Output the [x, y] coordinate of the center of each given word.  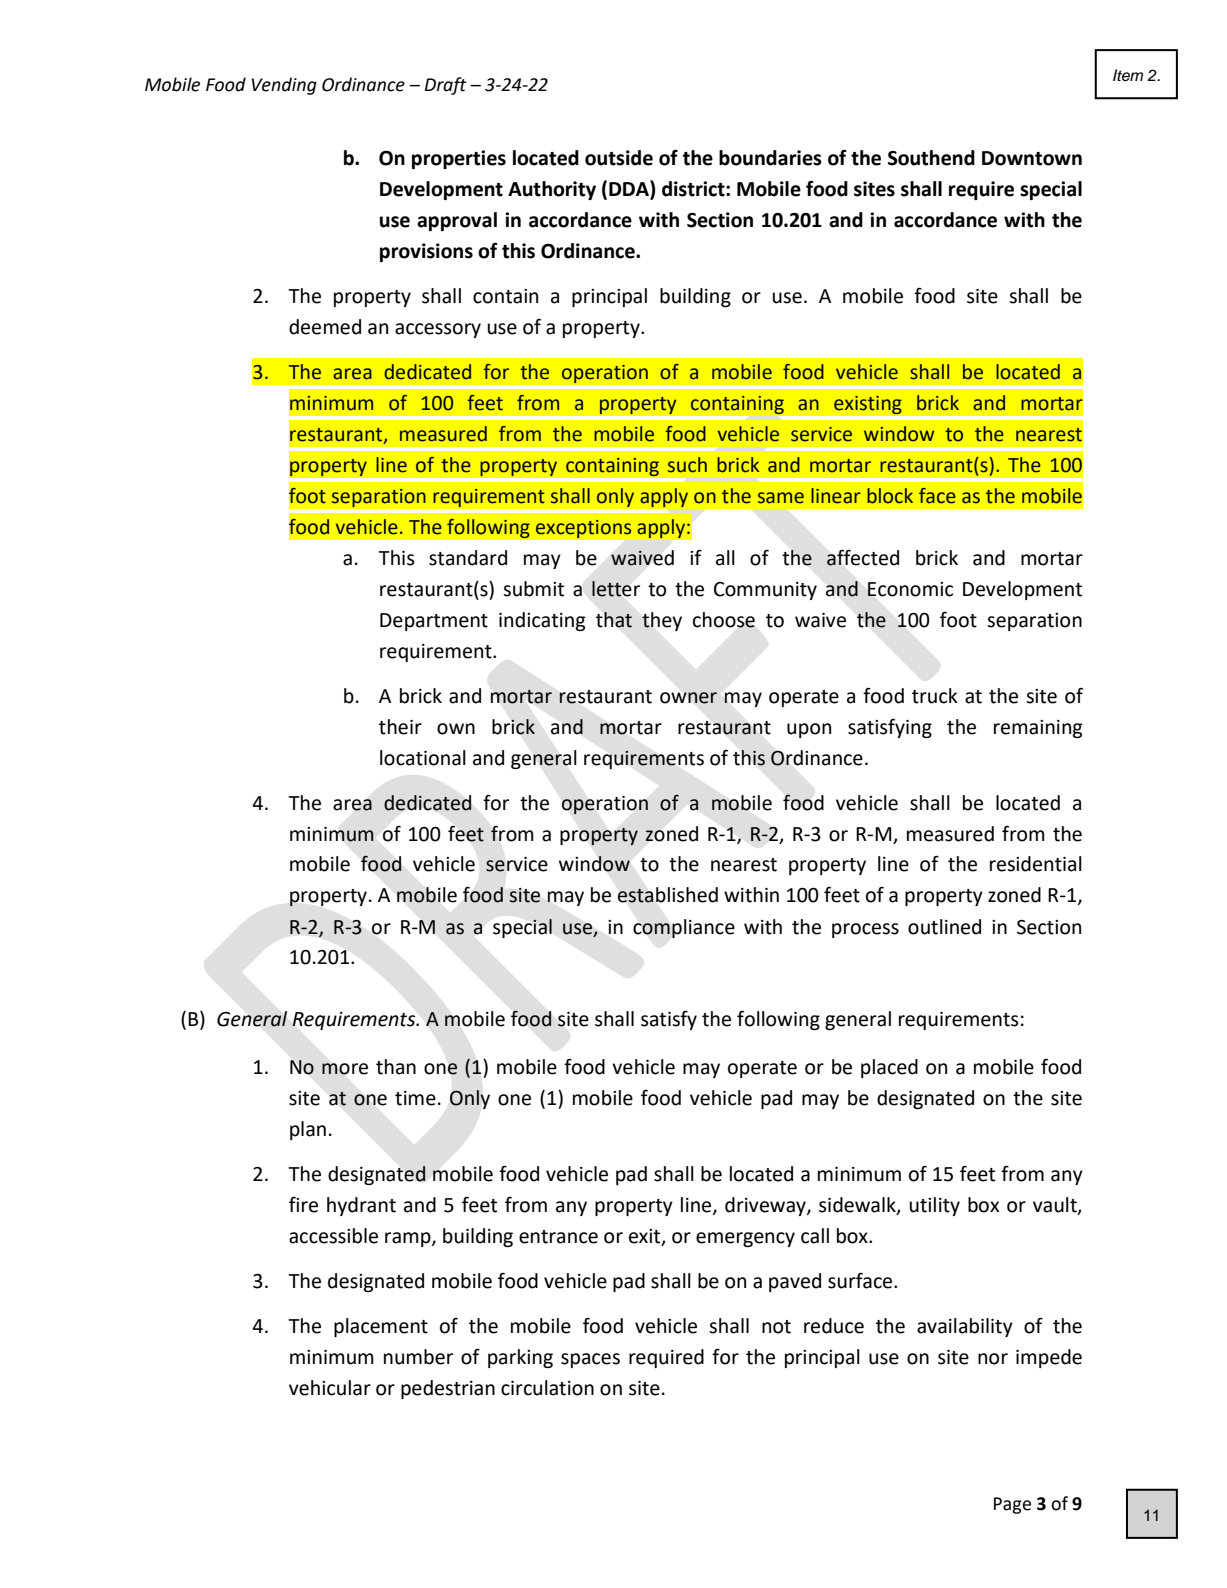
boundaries [770, 158]
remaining [1038, 729]
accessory [438, 330]
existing [868, 405]
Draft [446, 86]
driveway [766, 1206]
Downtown [1032, 158]
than [396, 1067]
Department [434, 622]
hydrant [361, 1206]
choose [724, 620]
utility [934, 1206]
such [687, 465]
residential [1036, 864]
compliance [684, 928]
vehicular [330, 1388]
